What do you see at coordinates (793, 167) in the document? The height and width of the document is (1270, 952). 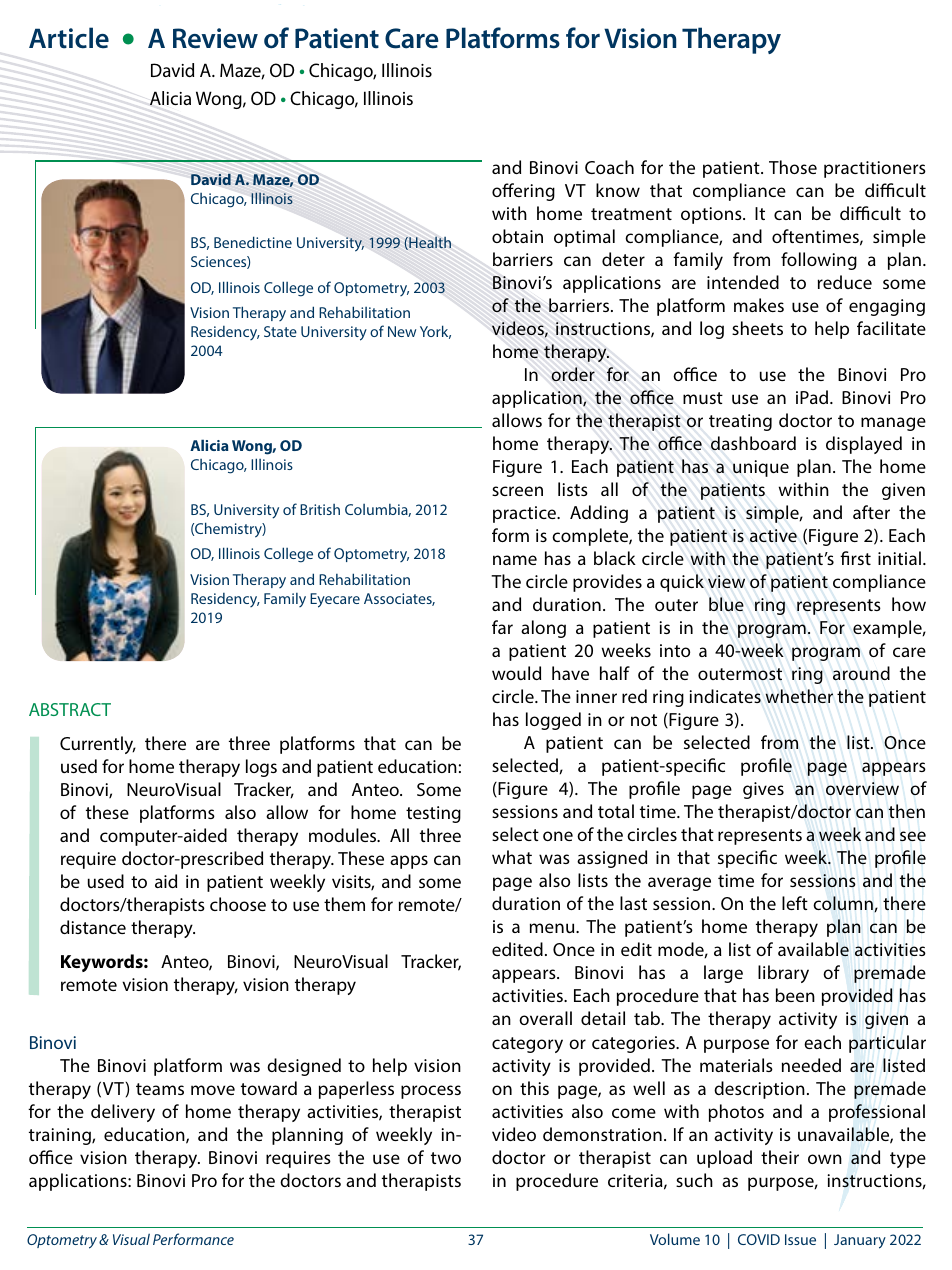 I see `Those` at bounding box center [793, 167].
